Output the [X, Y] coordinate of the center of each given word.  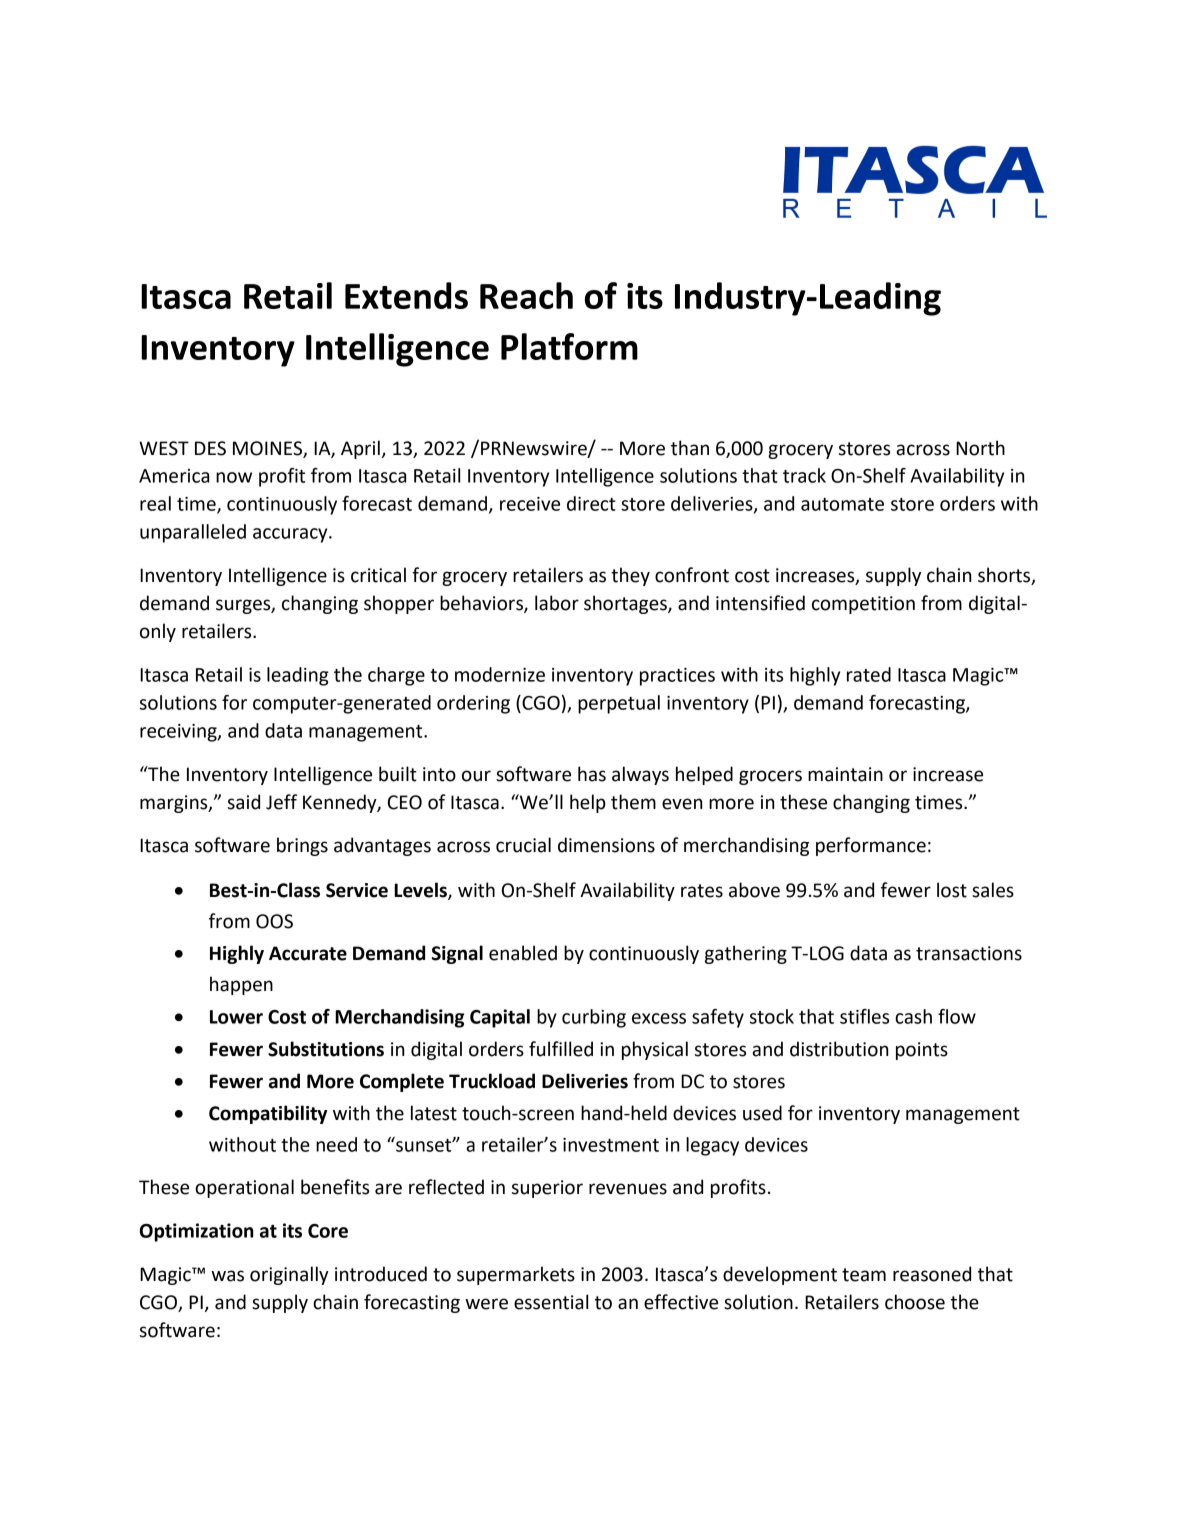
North [980, 448]
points [922, 1051]
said [244, 802]
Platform [569, 346]
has [592, 774]
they [630, 576]
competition [863, 605]
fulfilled [561, 1049]
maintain [845, 774]
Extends [406, 295]
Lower [236, 1017]
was [227, 1276]
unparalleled [193, 533]
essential [551, 1302]
